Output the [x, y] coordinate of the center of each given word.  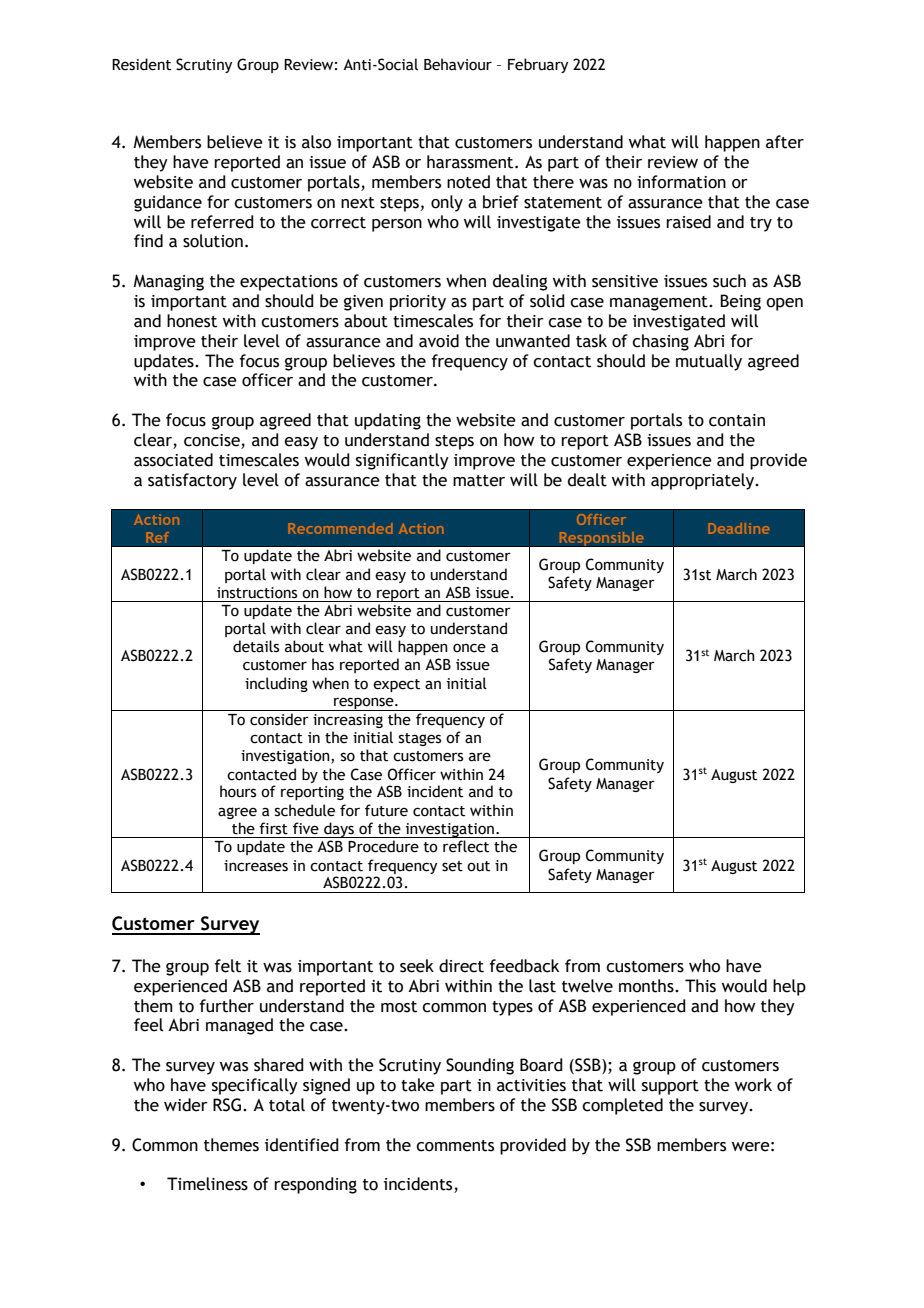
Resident [141, 64]
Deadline [738, 528]
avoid [439, 341]
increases [256, 866]
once [469, 648]
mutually [709, 362]
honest [192, 321]
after [785, 142]
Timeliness [207, 1184]
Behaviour [458, 64]
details [256, 646]
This [700, 986]
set [452, 866]
